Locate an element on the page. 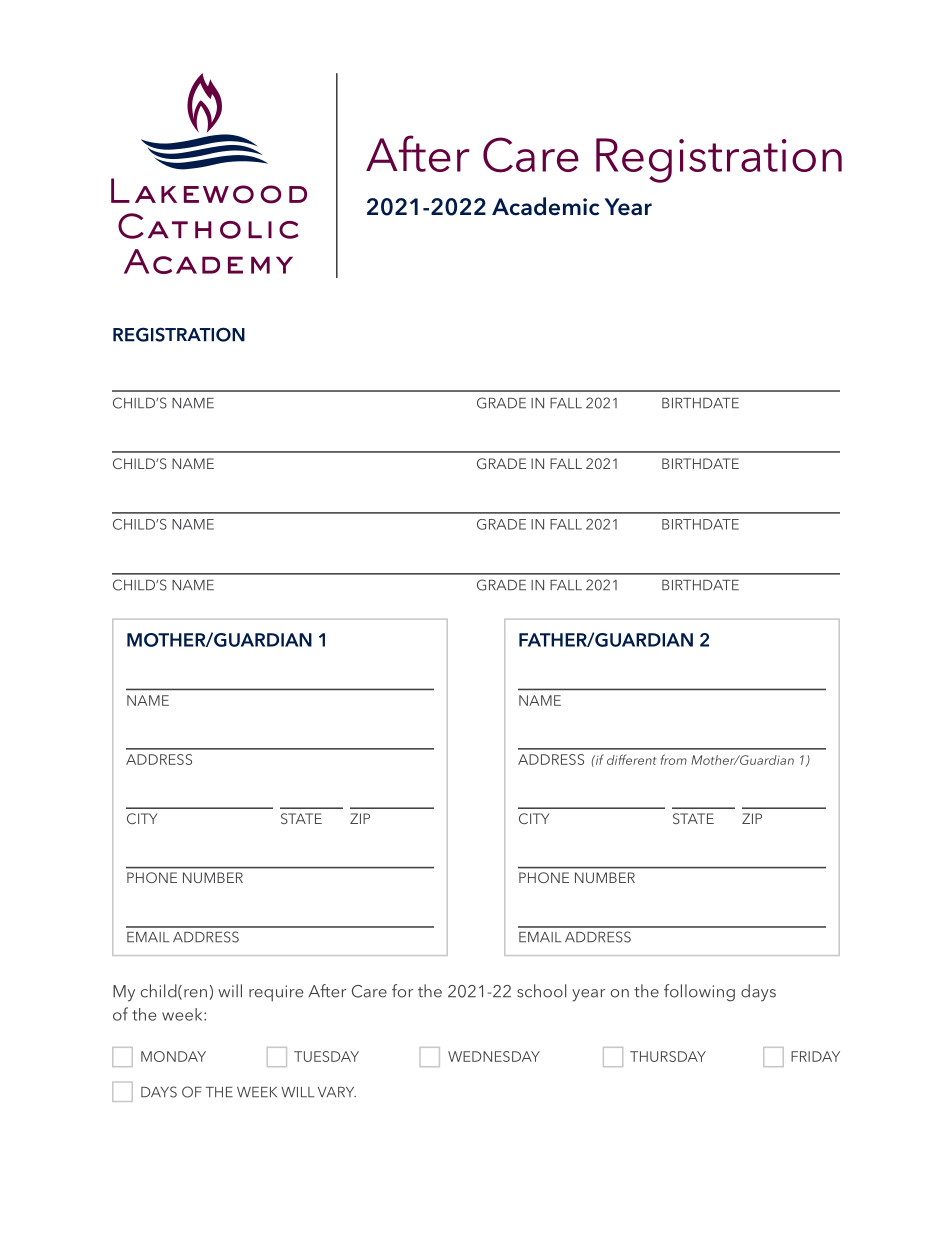 The image size is (952, 1233). VARY is located at coordinates (337, 1092).
